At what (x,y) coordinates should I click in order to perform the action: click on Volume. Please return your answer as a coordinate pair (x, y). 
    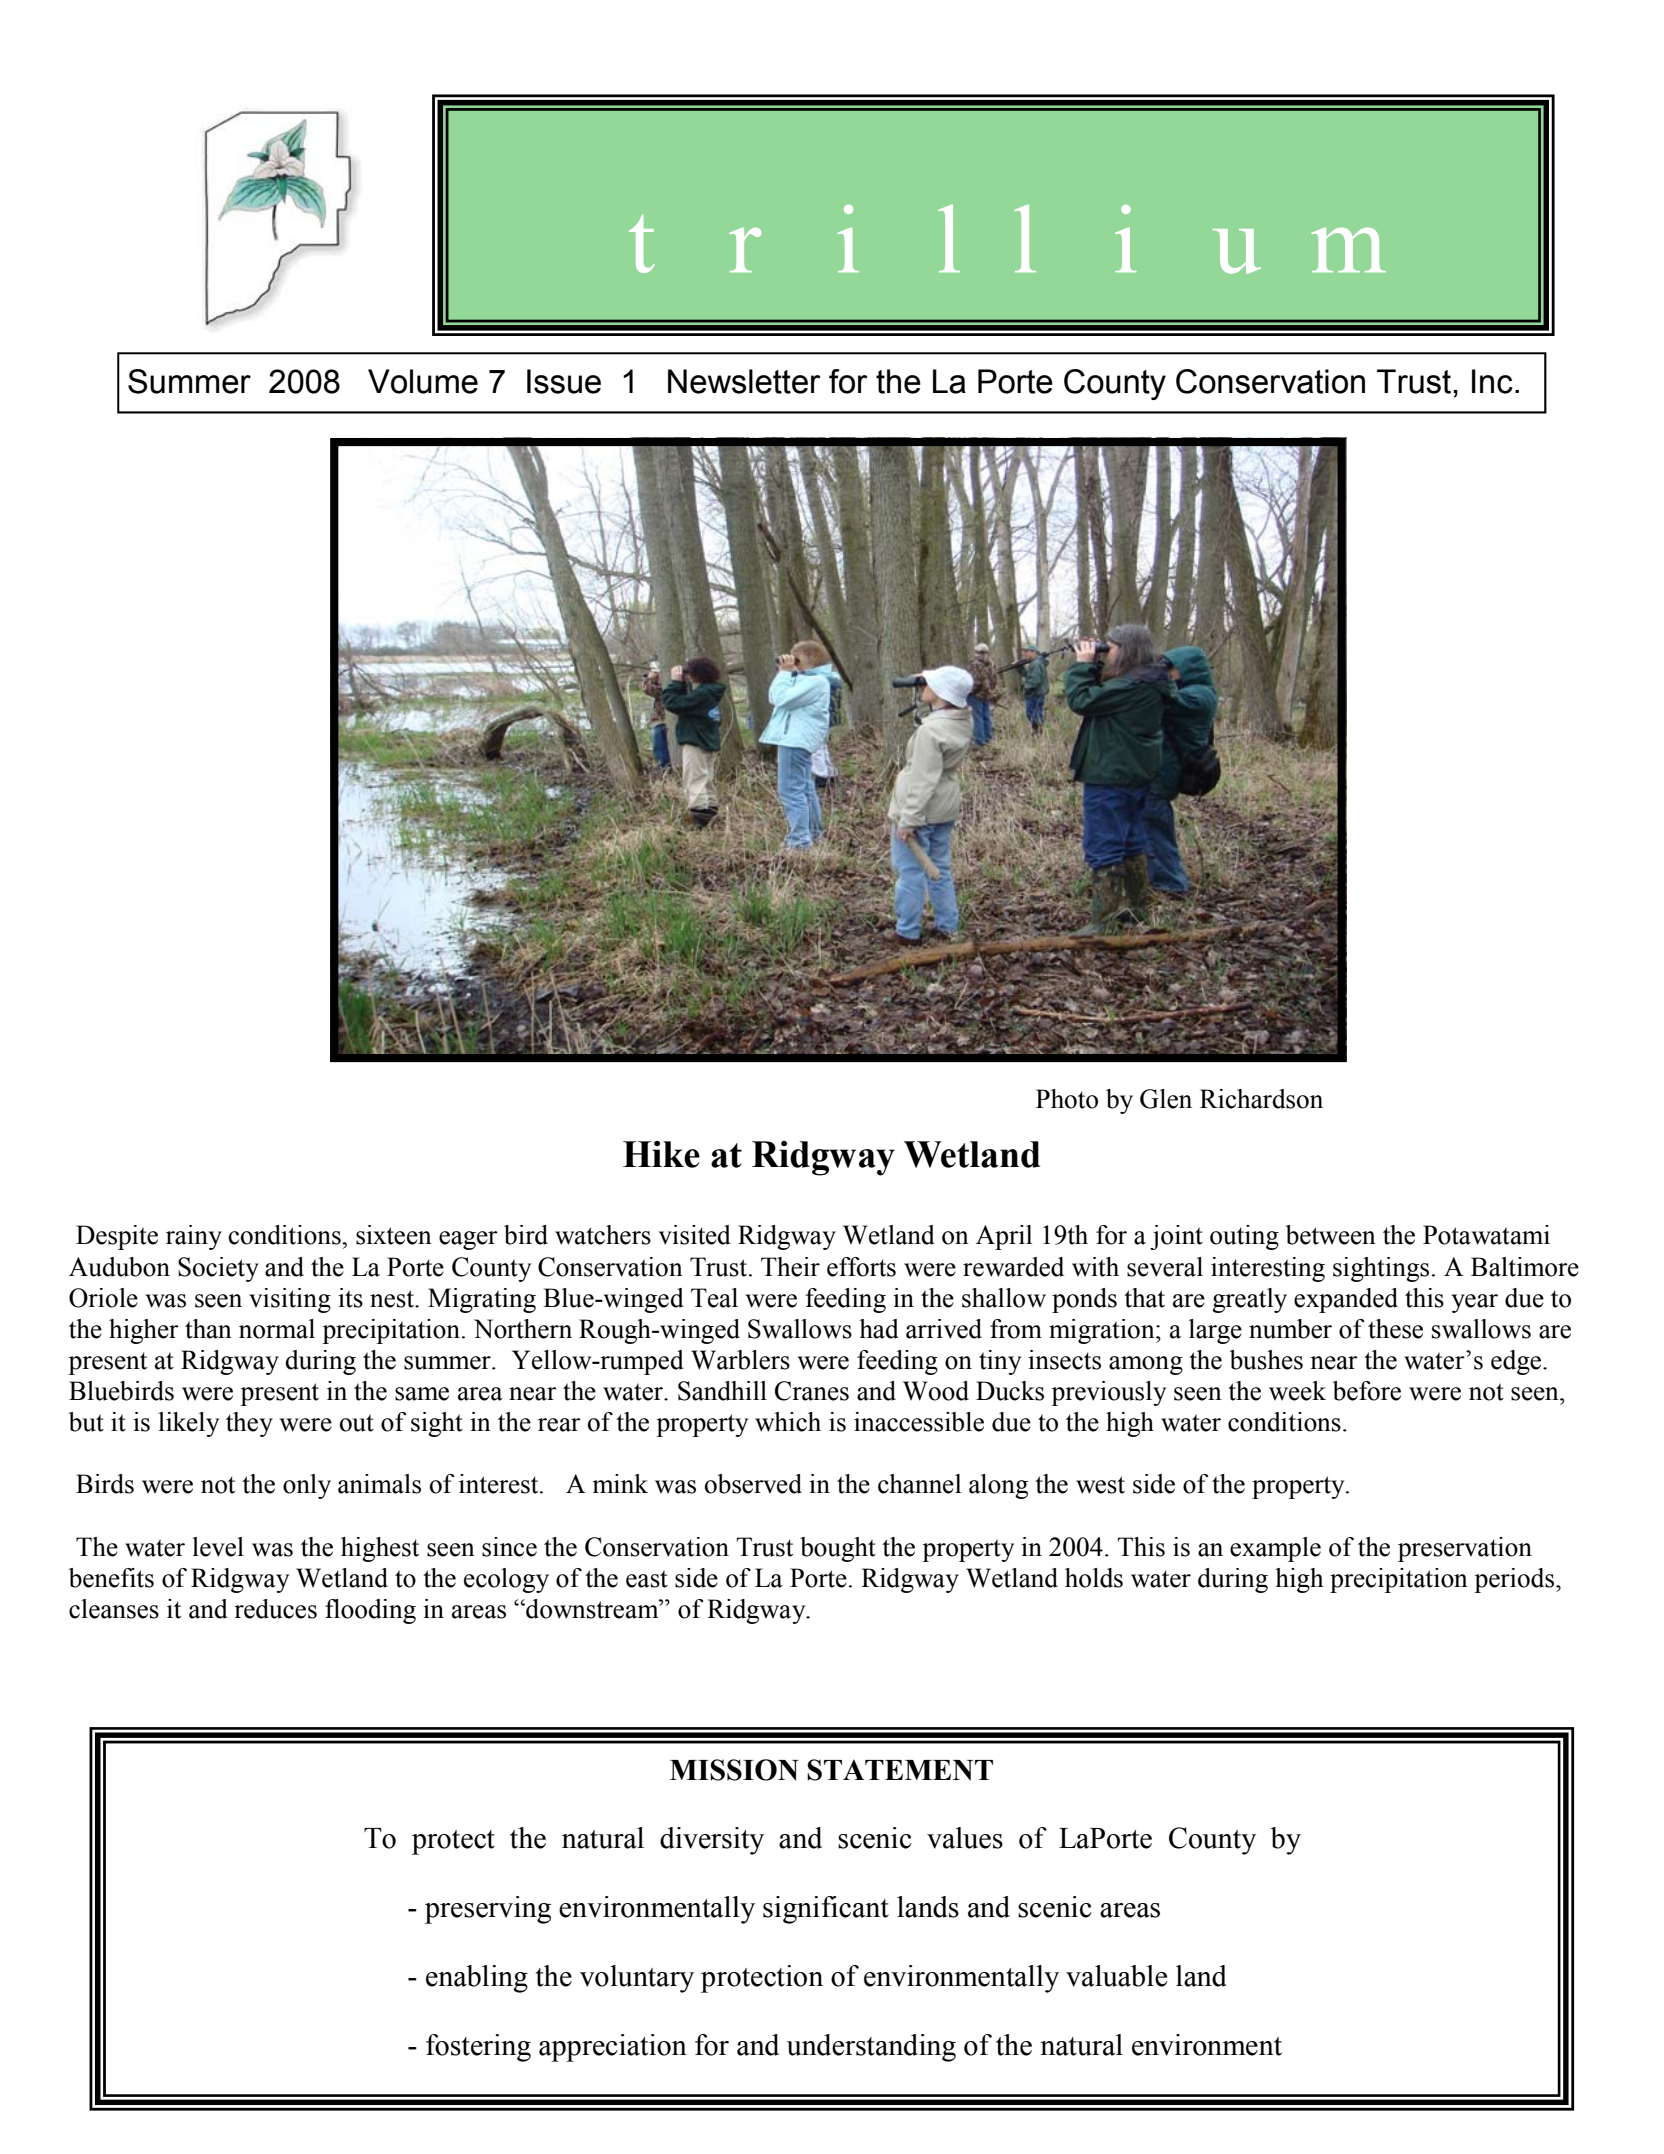
    Looking at the image, I should click on (423, 381).
